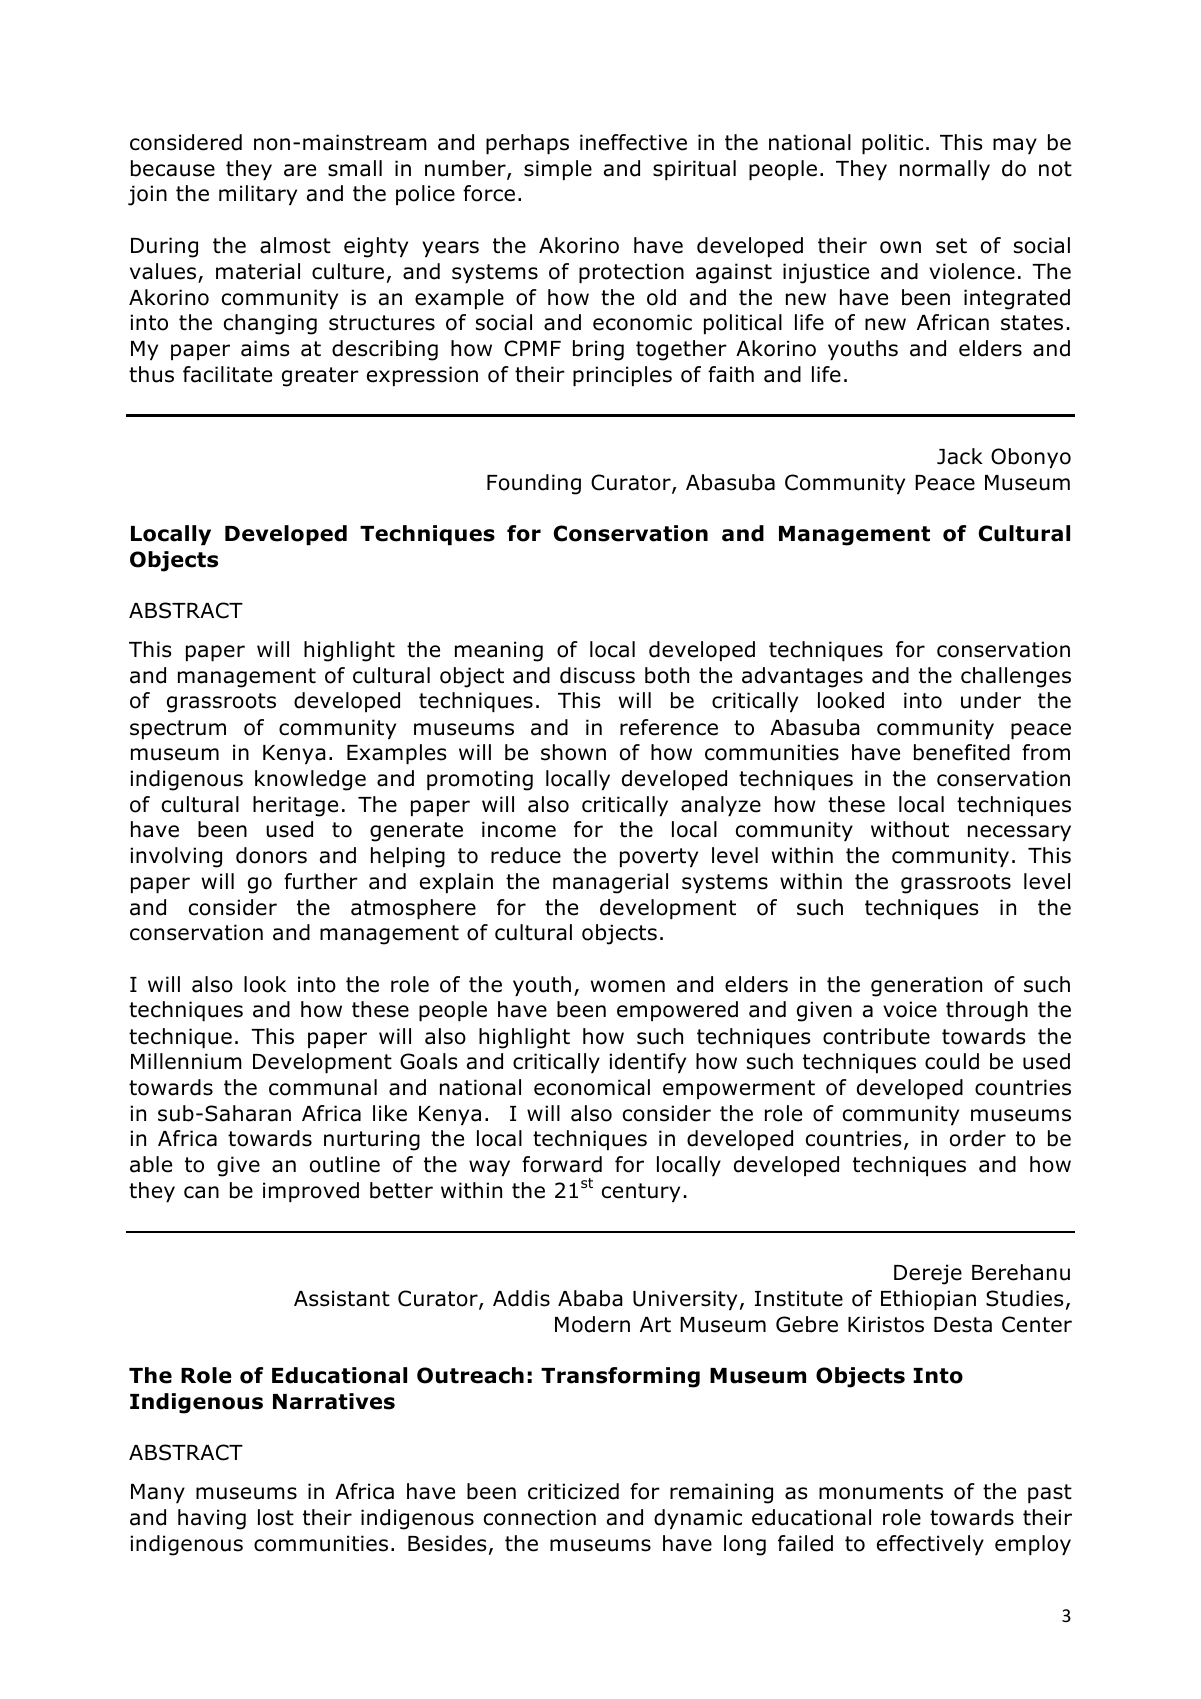 Image resolution: width=1201 pixels, height=1699 pixels. I want to click on order, so click(978, 1138).
